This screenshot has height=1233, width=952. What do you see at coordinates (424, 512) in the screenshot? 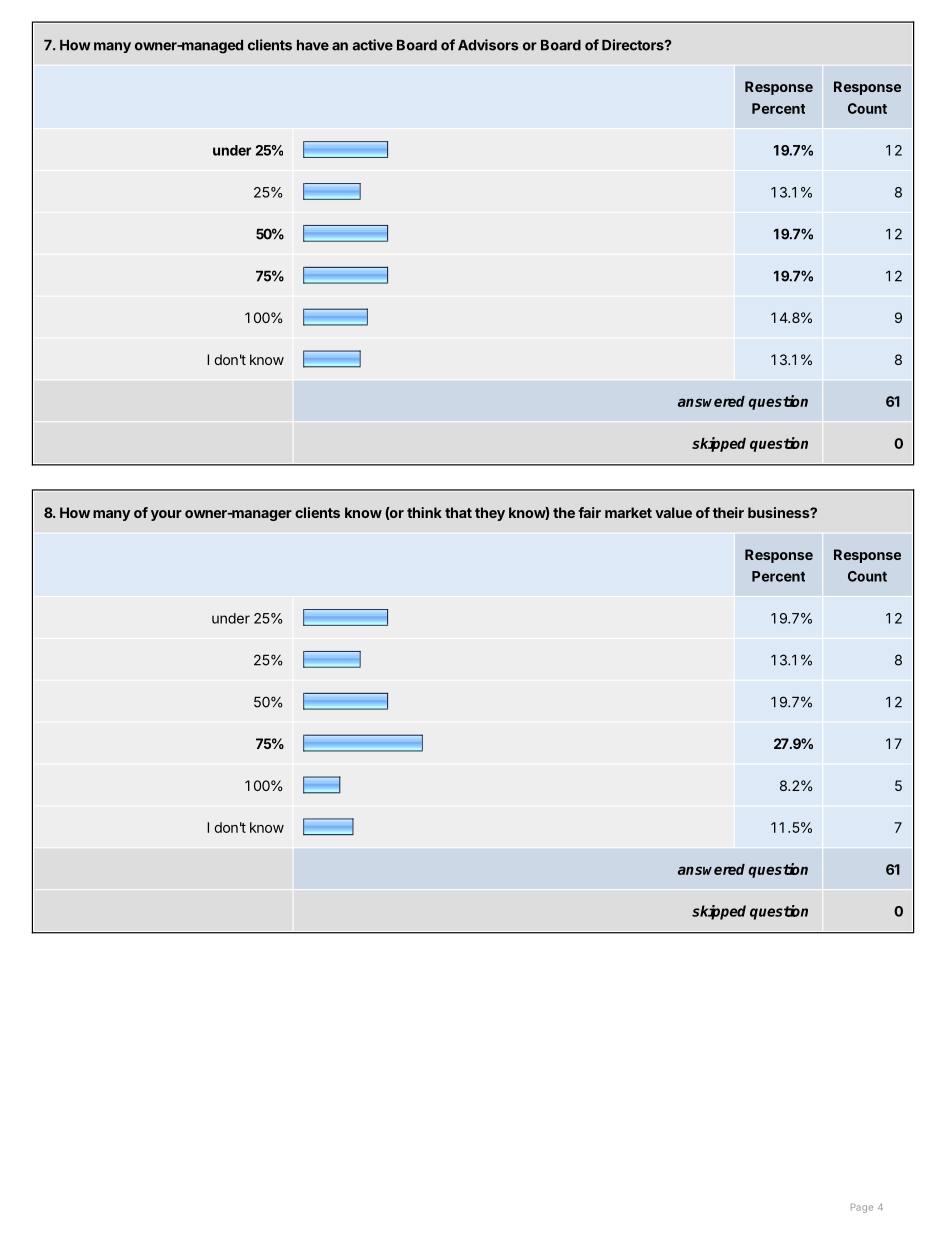
I see `think` at bounding box center [424, 512].
